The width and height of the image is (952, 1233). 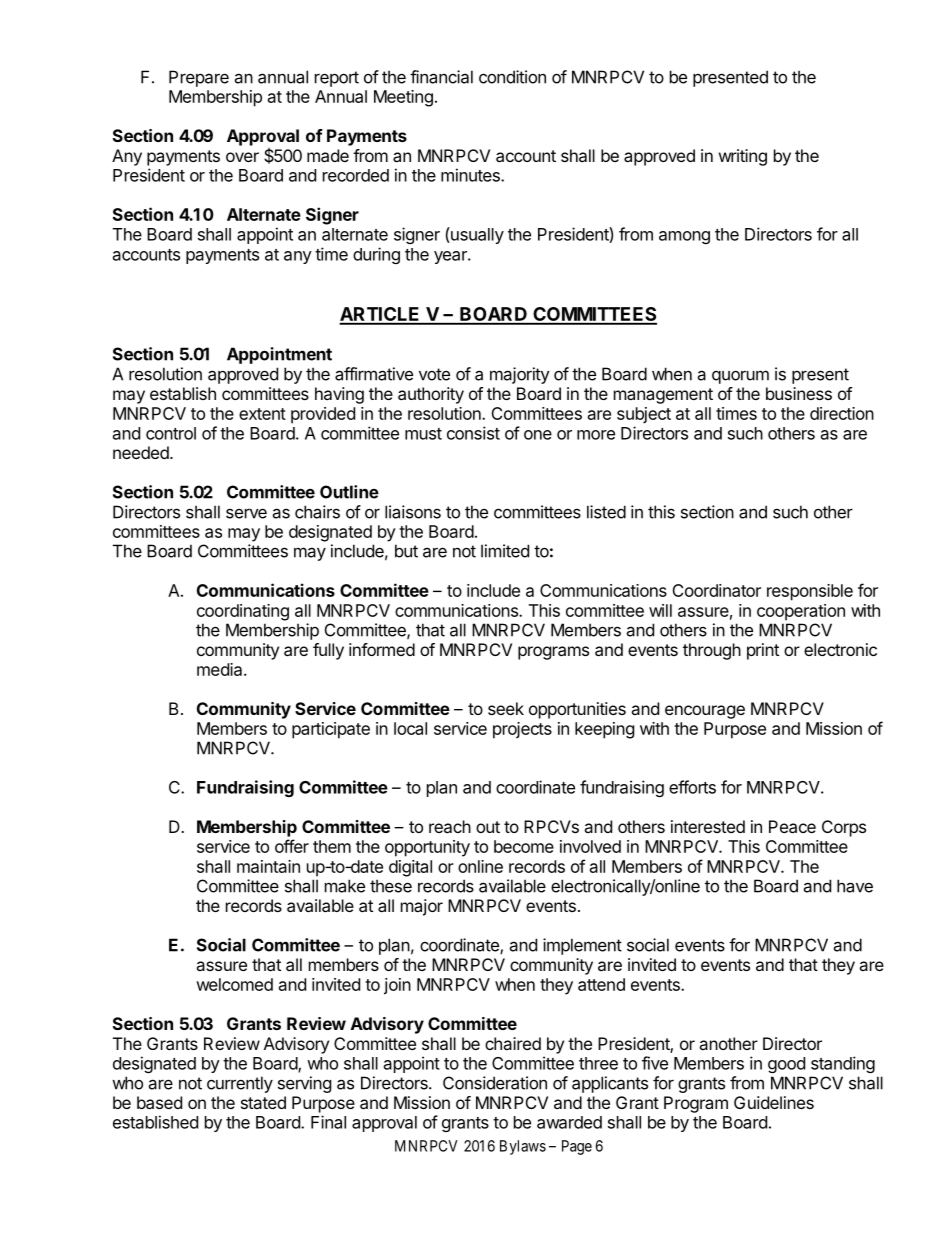 I want to click on quorum, so click(x=740, y=377).
